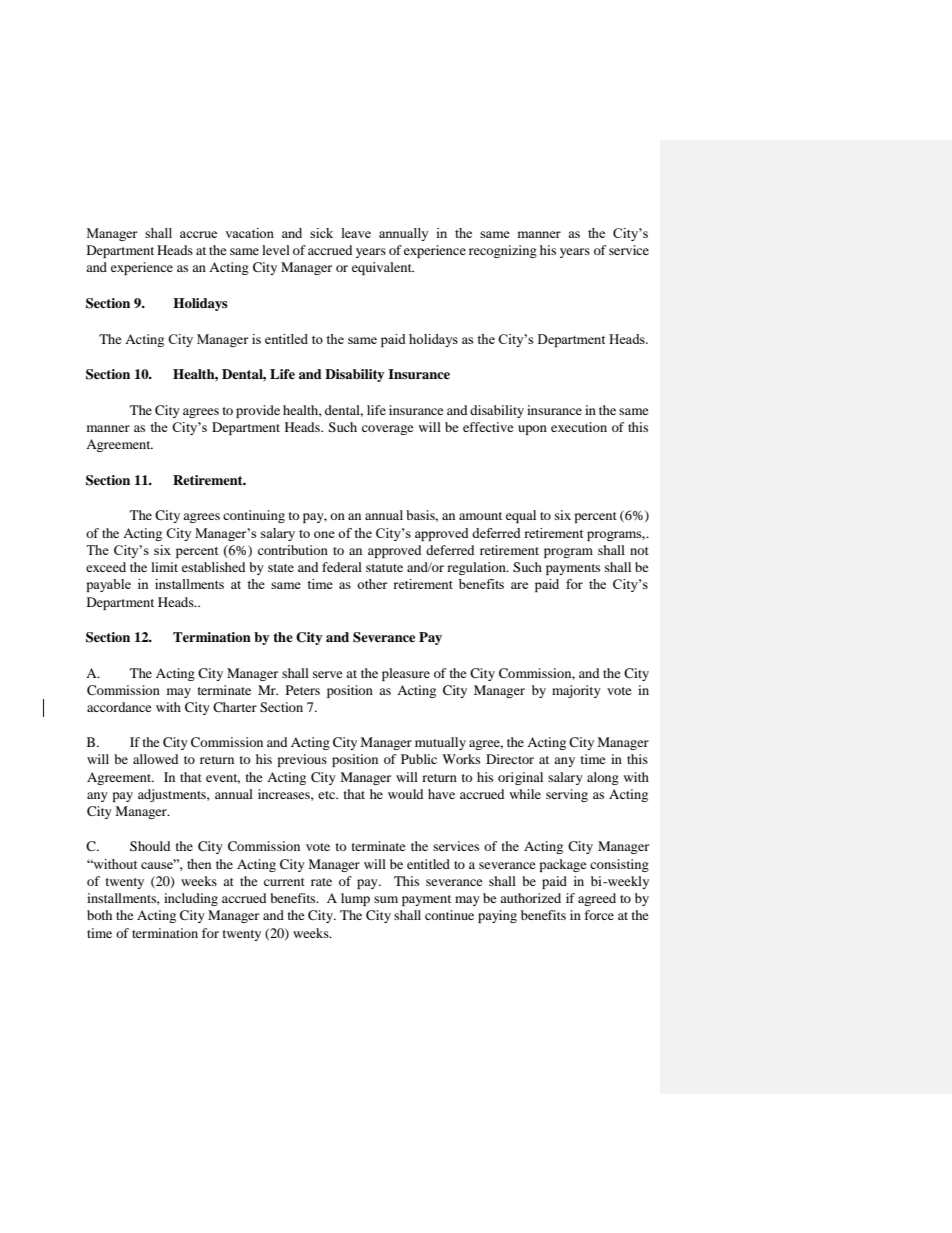 Image resolution: width=952 pixels, height=1233 pixels. What do you see at coordinates (383, 268) in the screenshot?
I see `equivalent` at bounding box center [383, 268].
